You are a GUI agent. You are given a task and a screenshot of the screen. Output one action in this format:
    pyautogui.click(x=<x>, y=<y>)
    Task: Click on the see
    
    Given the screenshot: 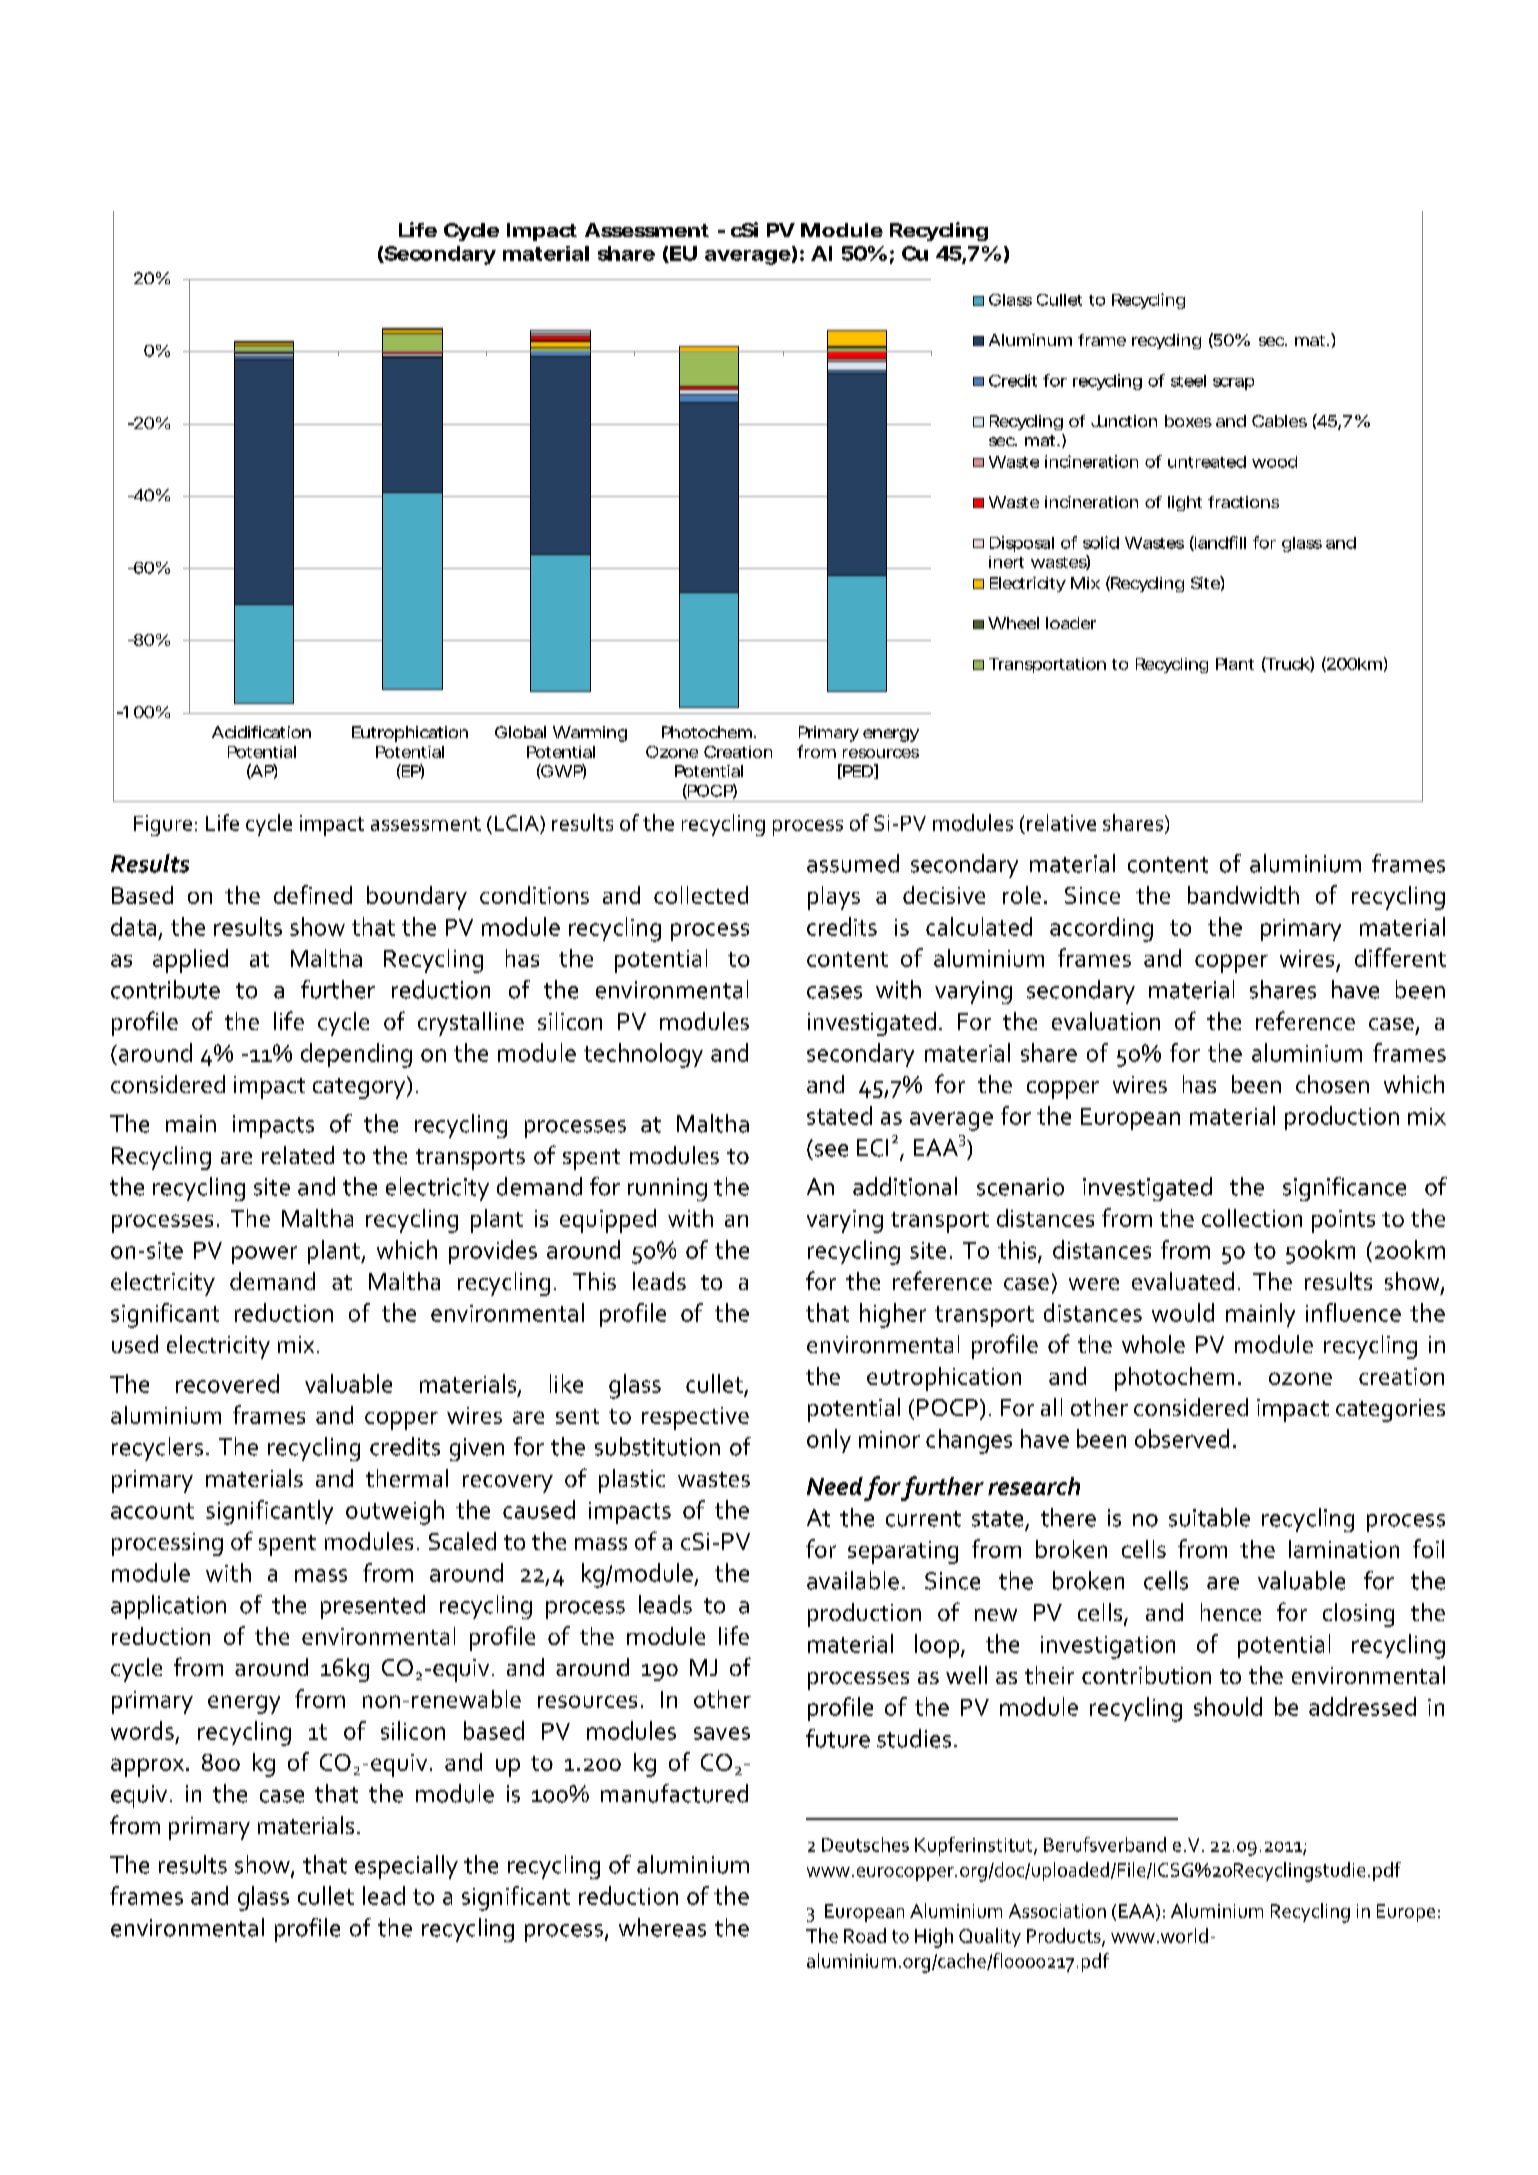 What is the action you would take?
    pyautogui.click(x=831, y=1150)
